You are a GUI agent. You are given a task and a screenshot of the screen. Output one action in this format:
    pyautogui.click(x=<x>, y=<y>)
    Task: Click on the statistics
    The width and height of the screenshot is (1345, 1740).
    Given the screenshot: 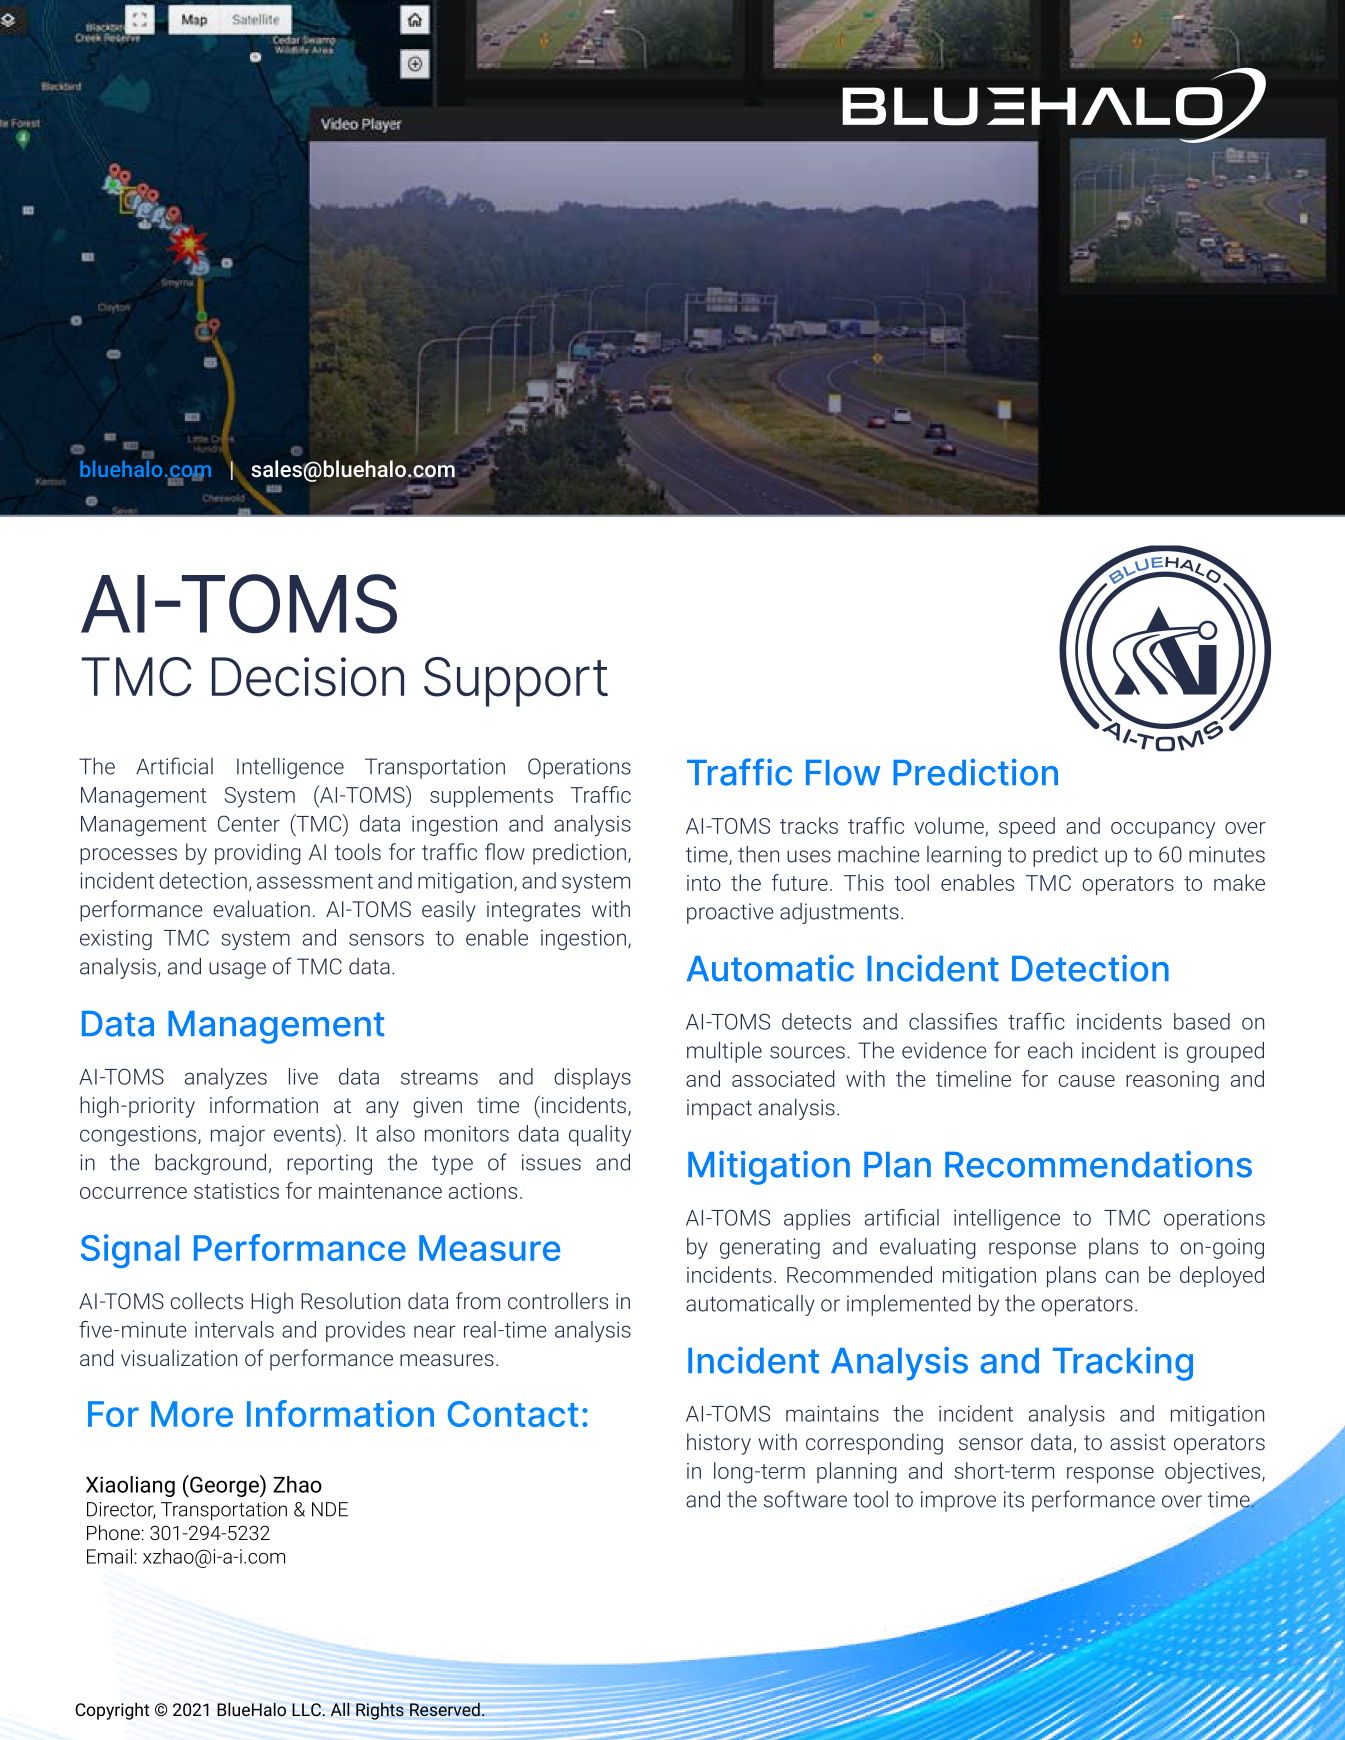 What is the action you would take?
    pyautogui.click(x=236, y=1191)
